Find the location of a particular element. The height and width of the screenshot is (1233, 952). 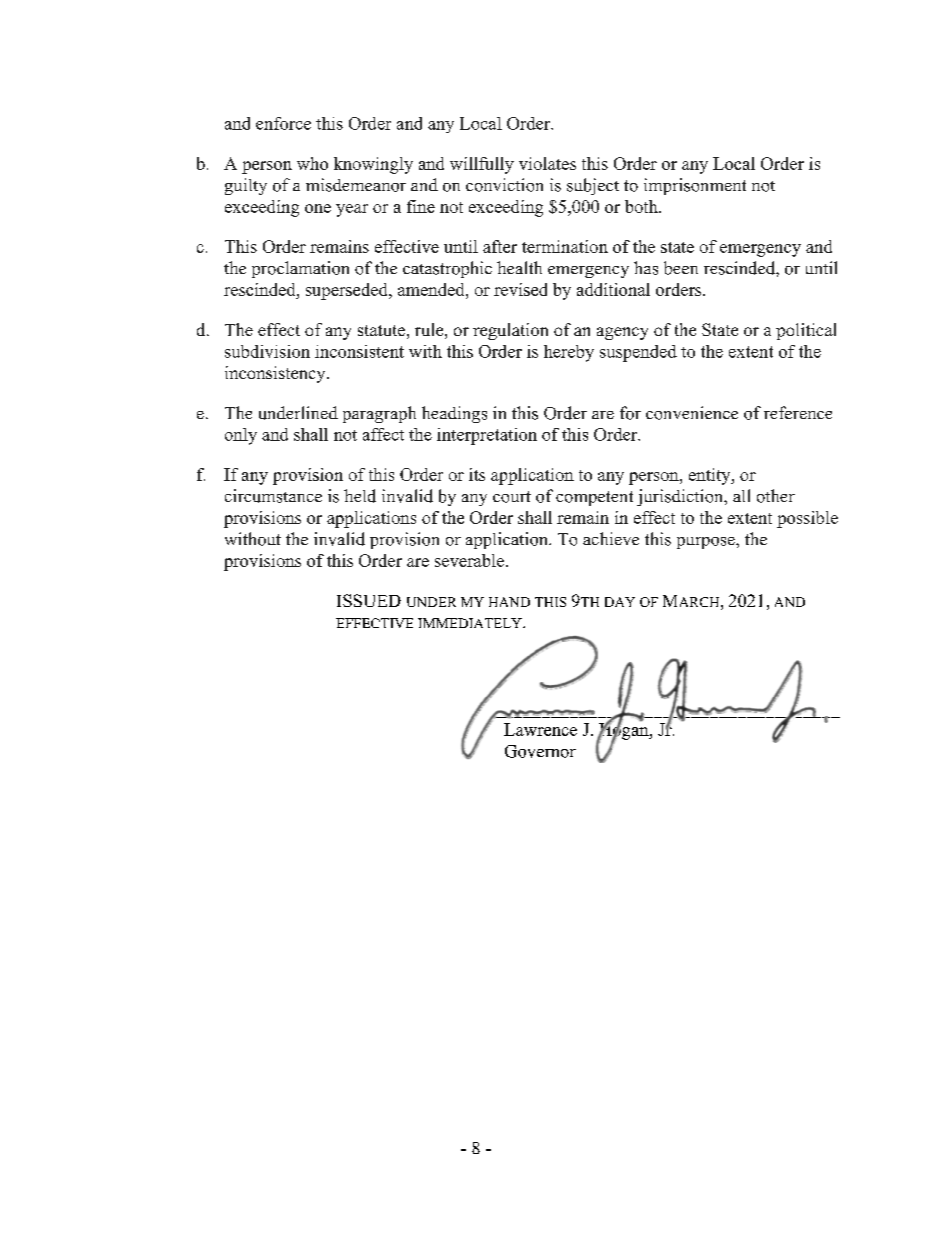

regulation is located at coordinates (510, 331).
